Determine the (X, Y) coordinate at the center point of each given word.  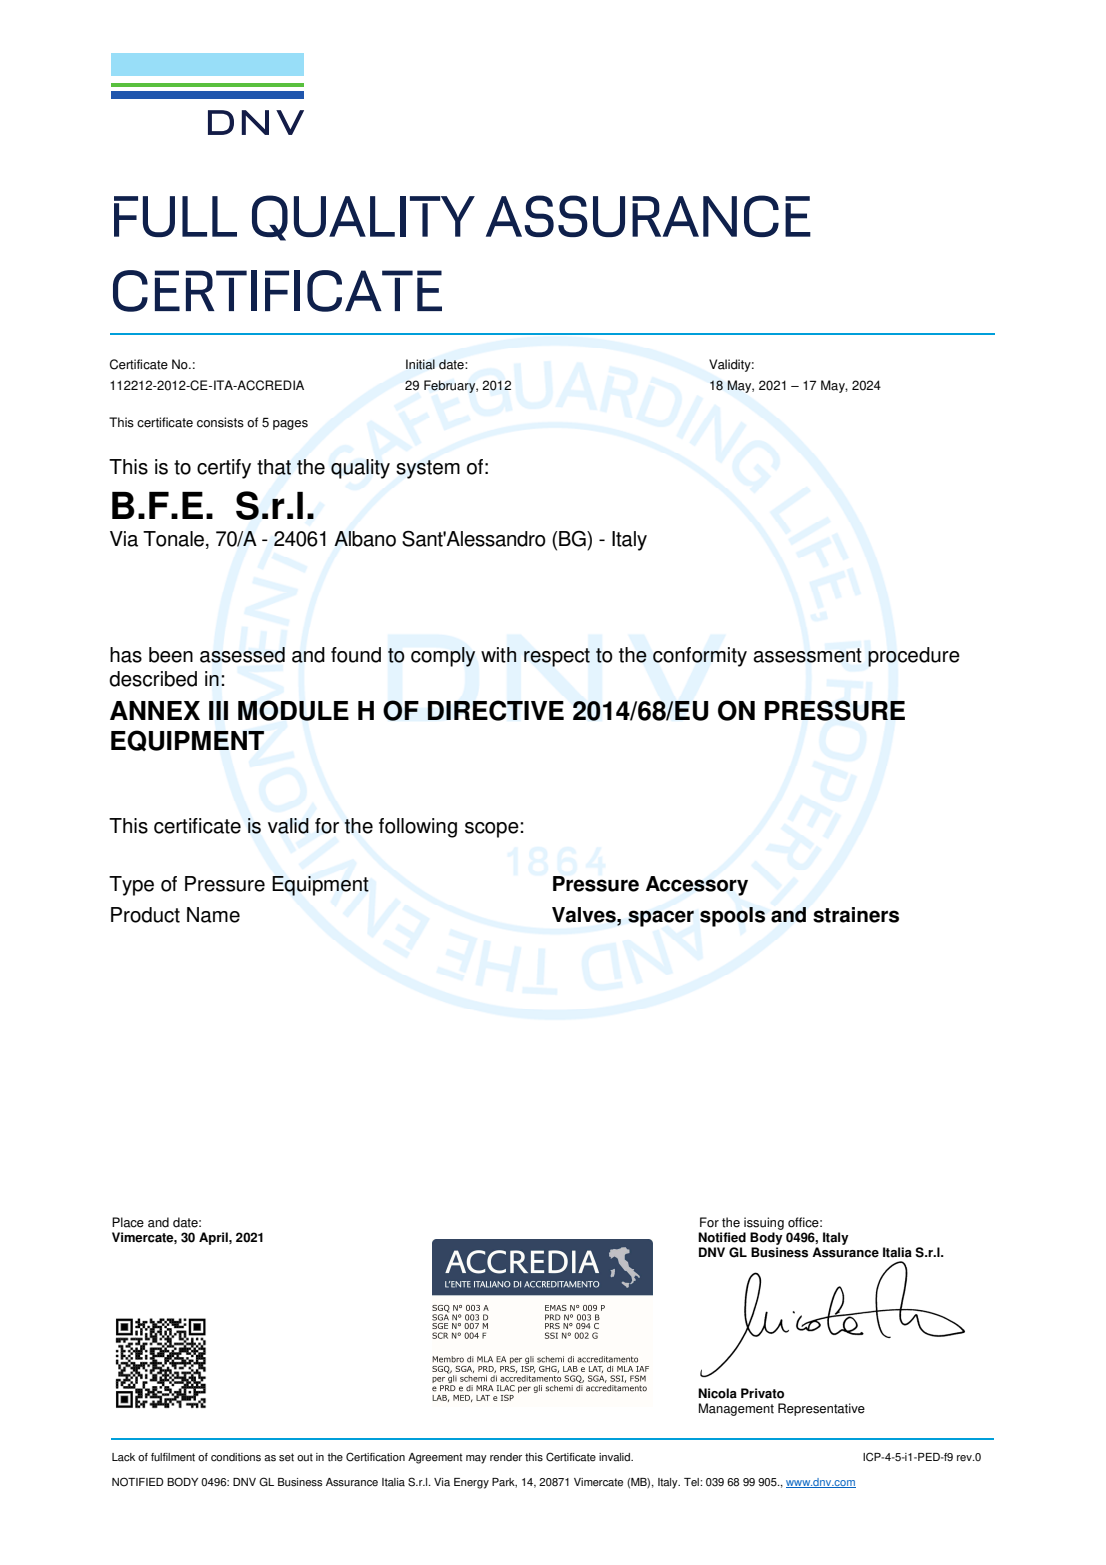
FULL (175, 216)
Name (213, 915)
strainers (856, 915)
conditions (236, 1457)
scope (492, 830)
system (428, 469)
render (506, 1457)
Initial (420, 364)
